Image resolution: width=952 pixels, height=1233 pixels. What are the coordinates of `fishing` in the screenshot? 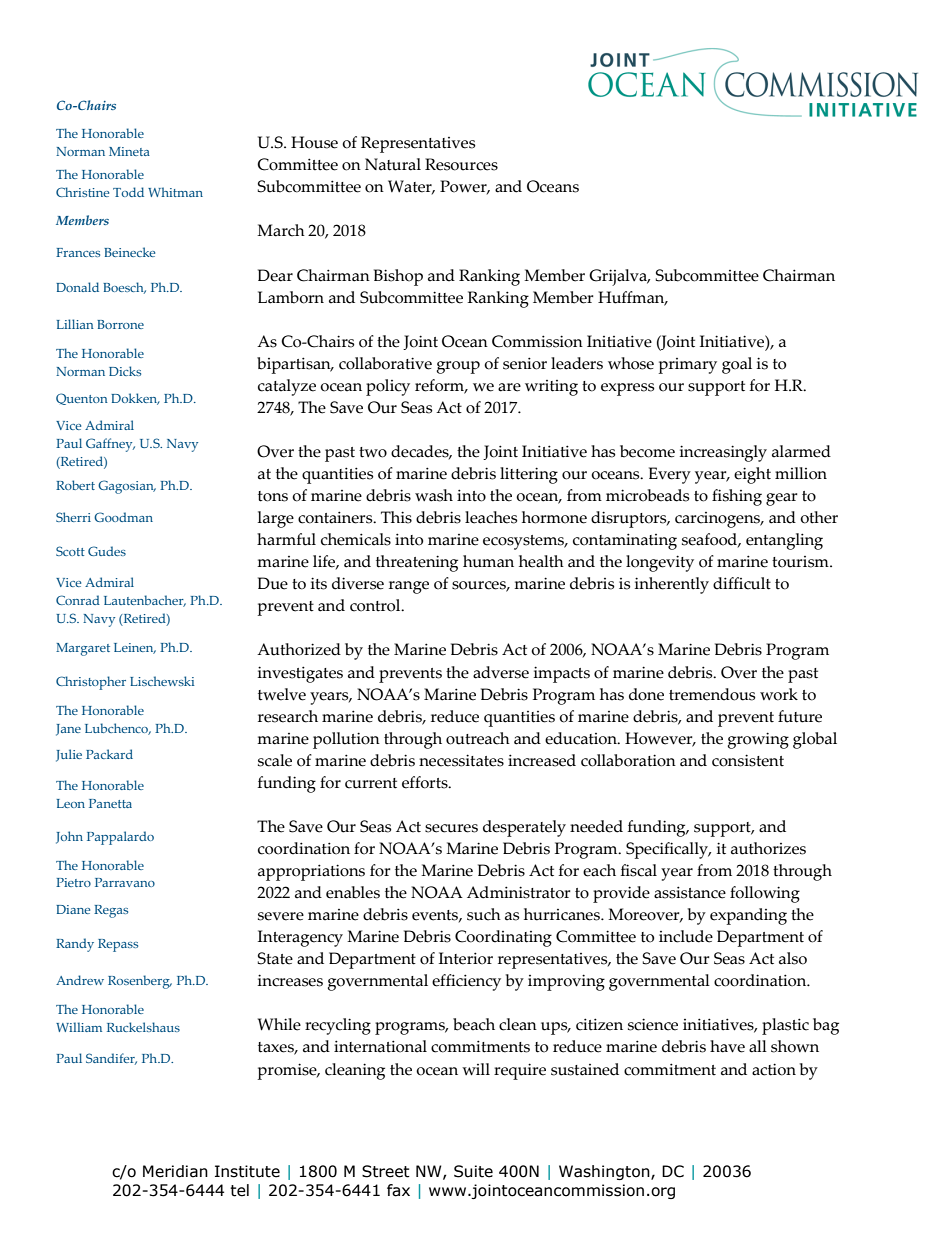 It's located at (737, 497).
